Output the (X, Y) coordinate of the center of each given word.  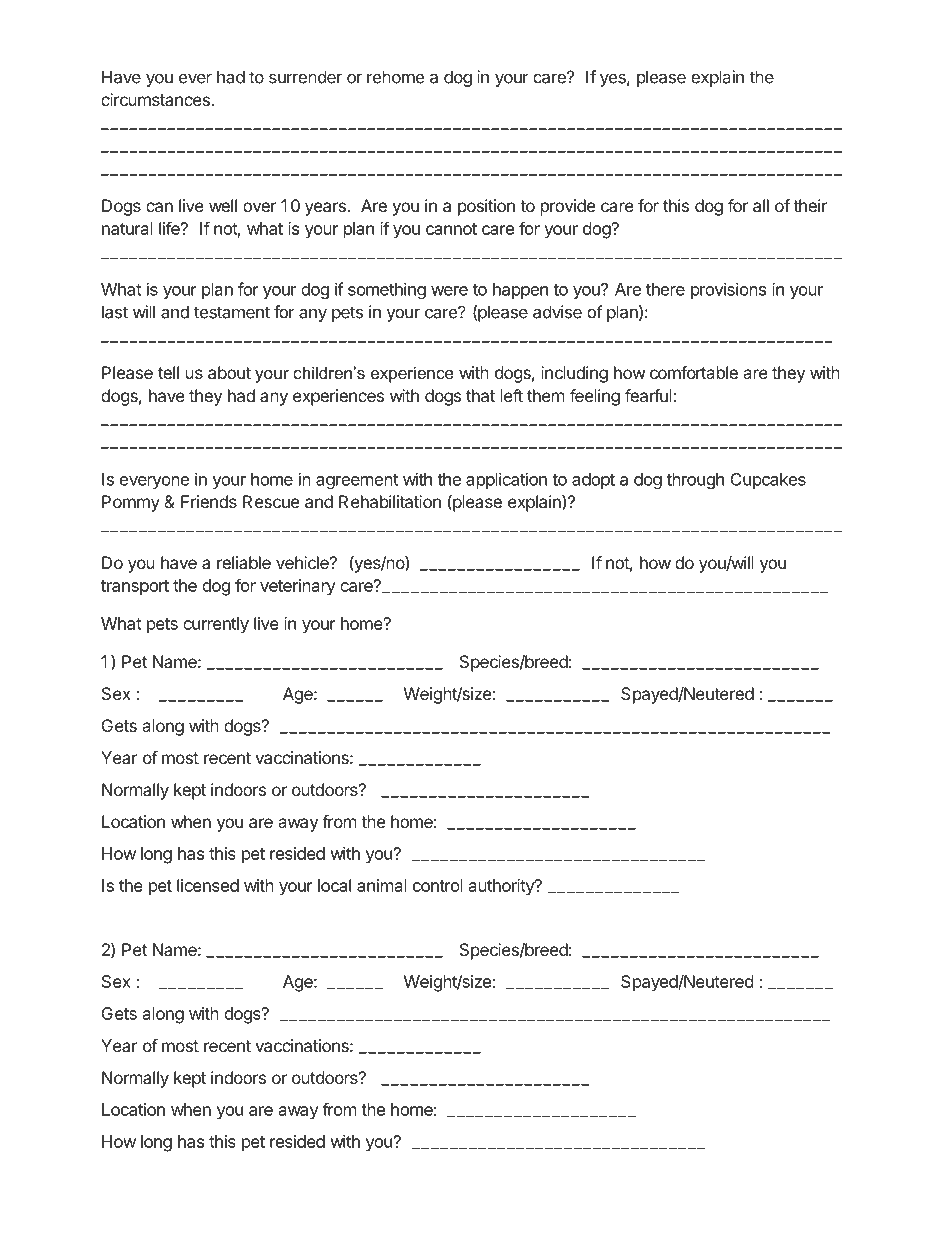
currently (216, 625)
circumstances (156, 99)
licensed (208, 885)
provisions (728, 290)
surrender (305, 77)
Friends (209, 501)
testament (232, 312)
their (810, 205)
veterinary (298, 587)
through (695, 481)
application (506, 480)
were (449, 291)
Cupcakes (768, 481)
